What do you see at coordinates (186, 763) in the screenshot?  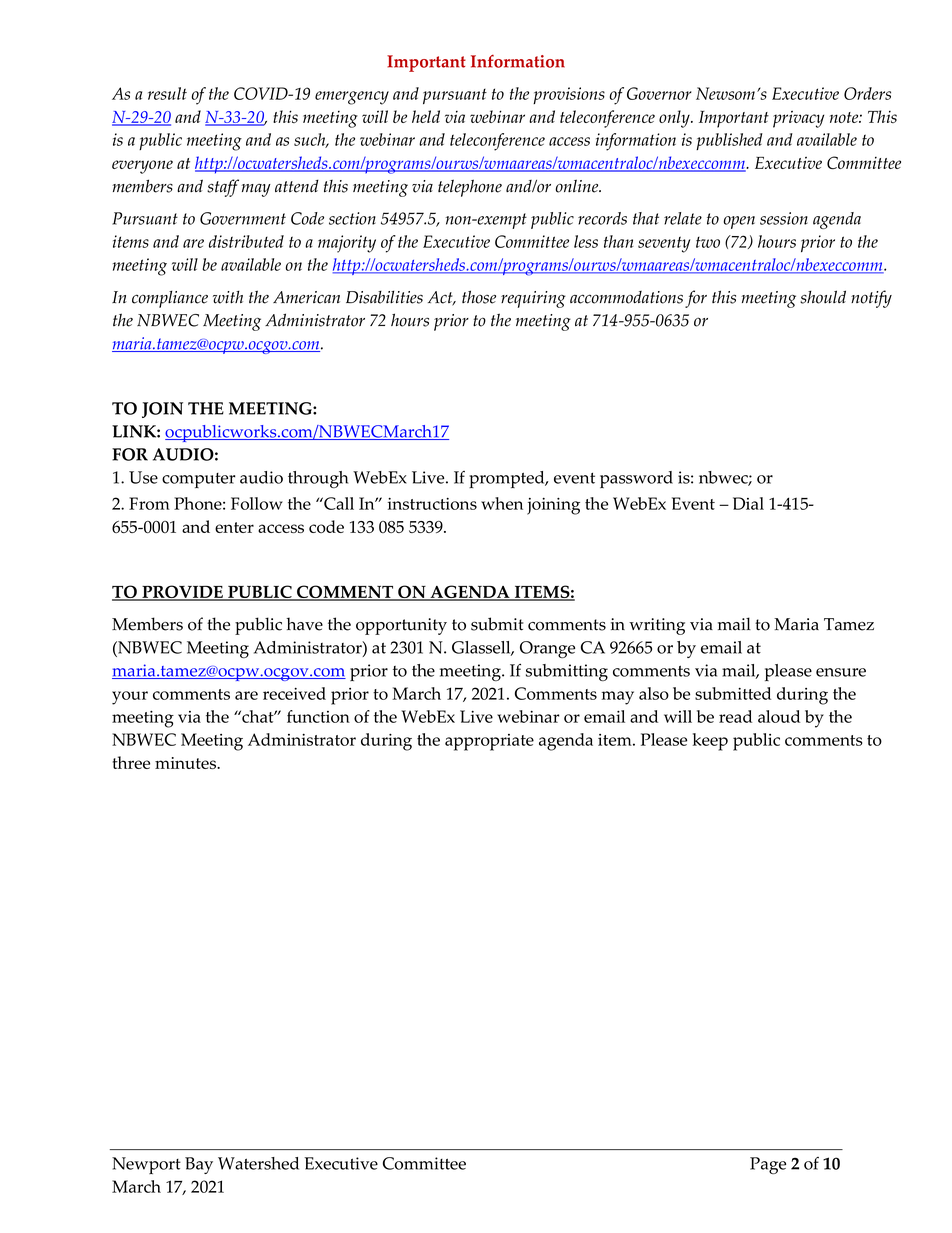 I see `minutes` at bounding box center [186, 763].
